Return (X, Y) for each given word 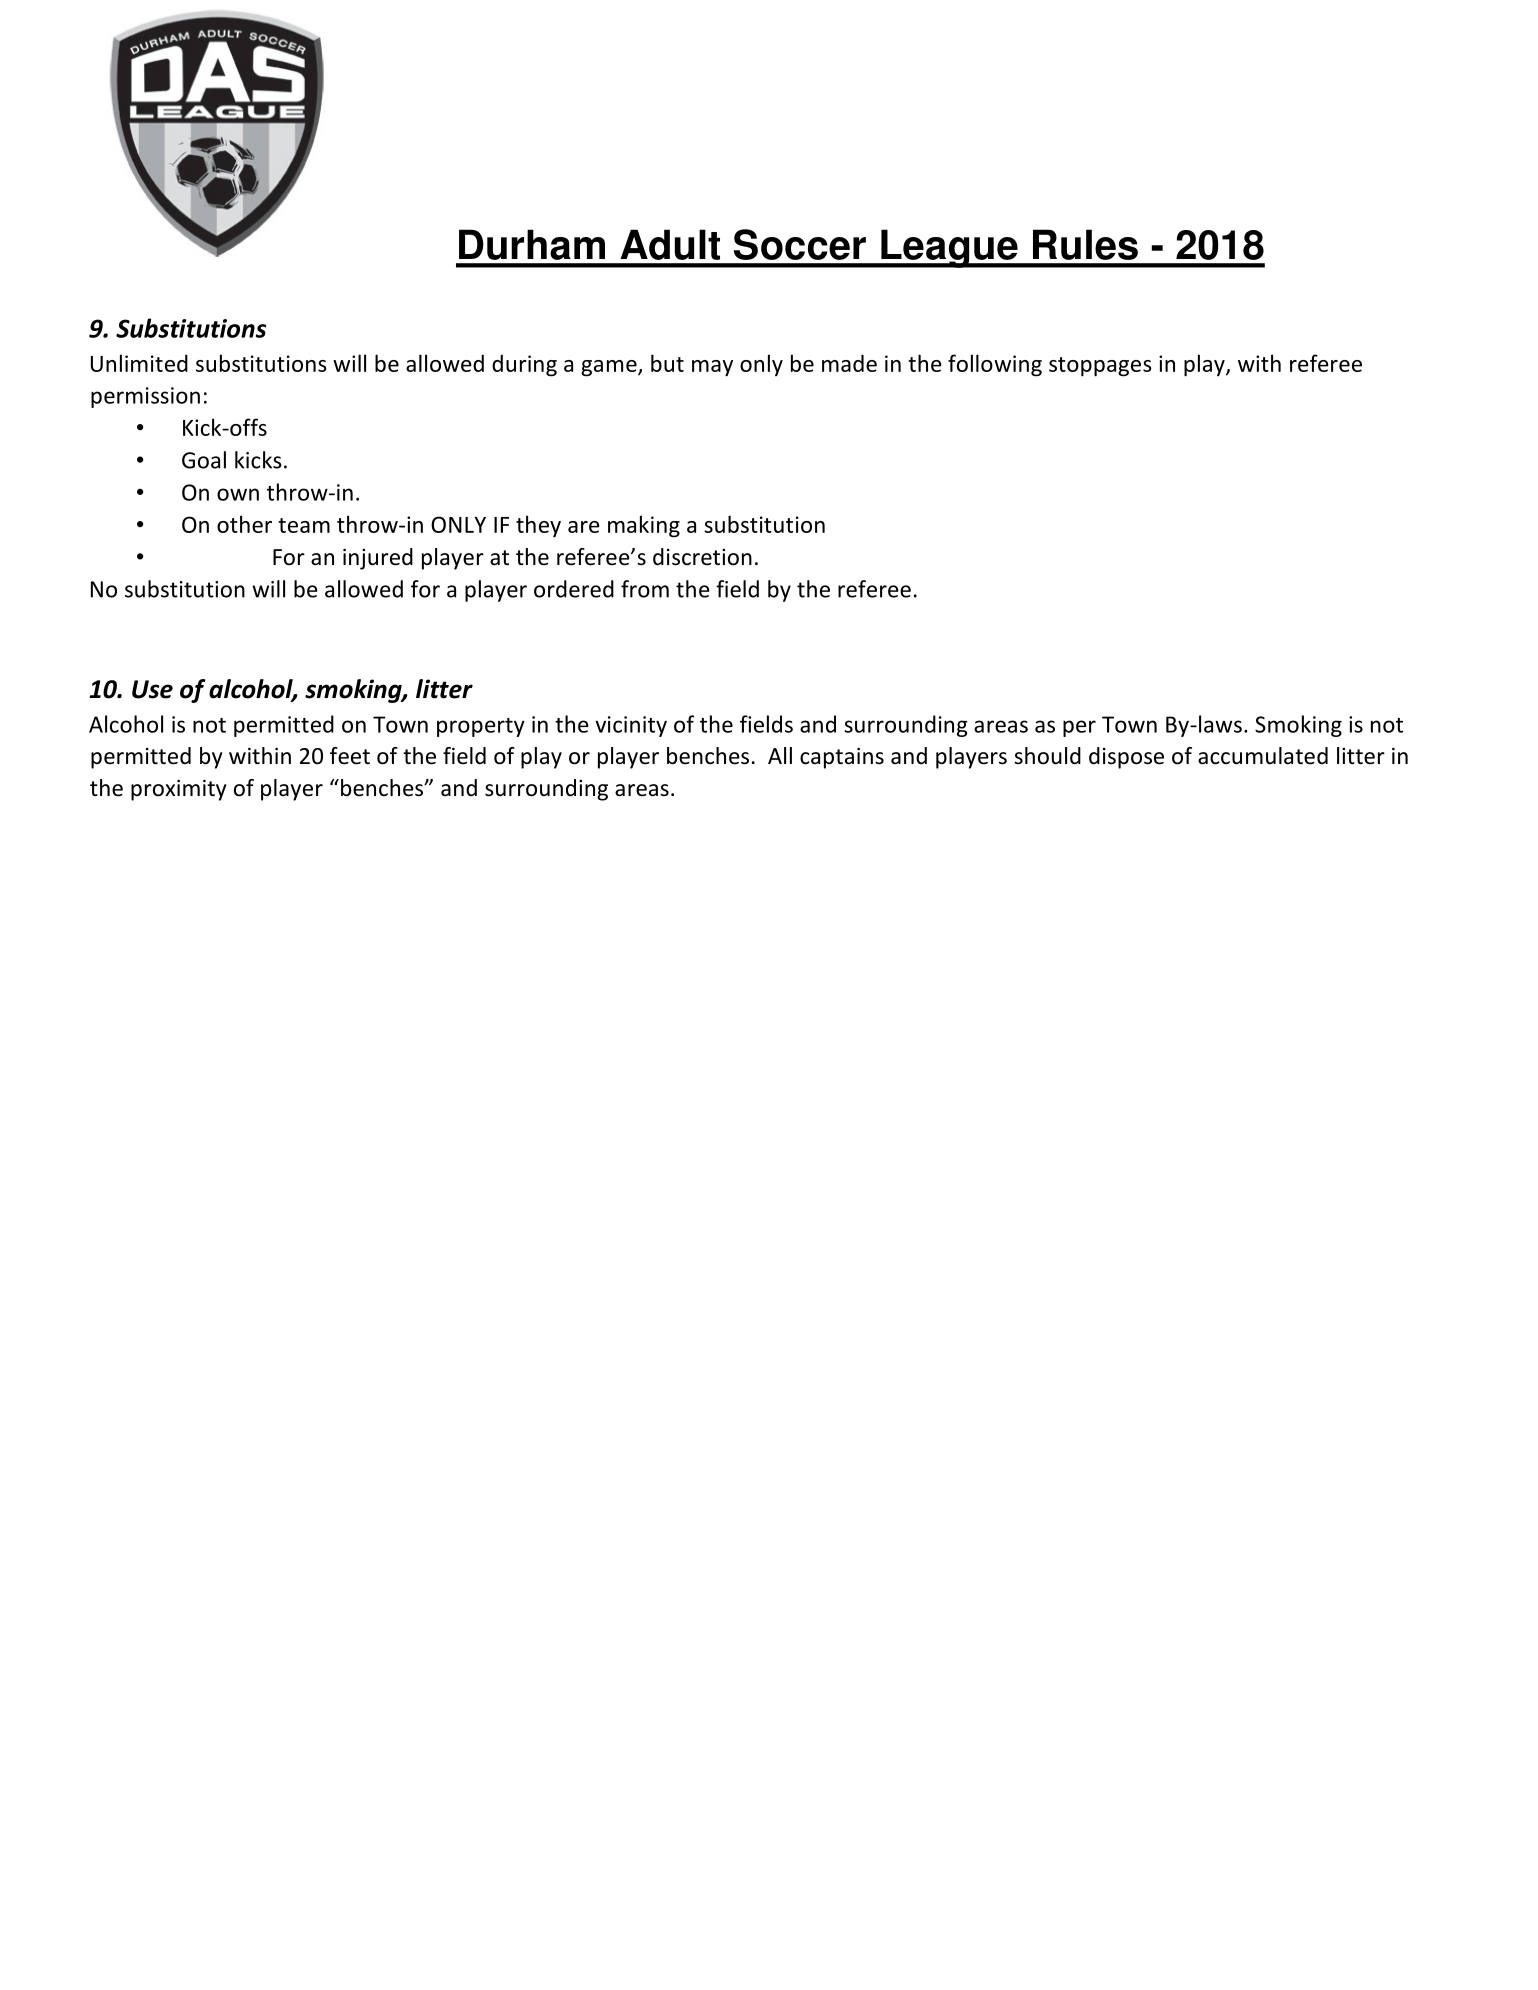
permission (145, 397)
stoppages (1100, 367)
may (712, 368)
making (644, 526)
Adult (670, 244)
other (244, 524)
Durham (532, 244)
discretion (702, 557)
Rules (1085, 244)
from (645, 589)
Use (152, 689)
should (1047, 756)
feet (350, 756)
